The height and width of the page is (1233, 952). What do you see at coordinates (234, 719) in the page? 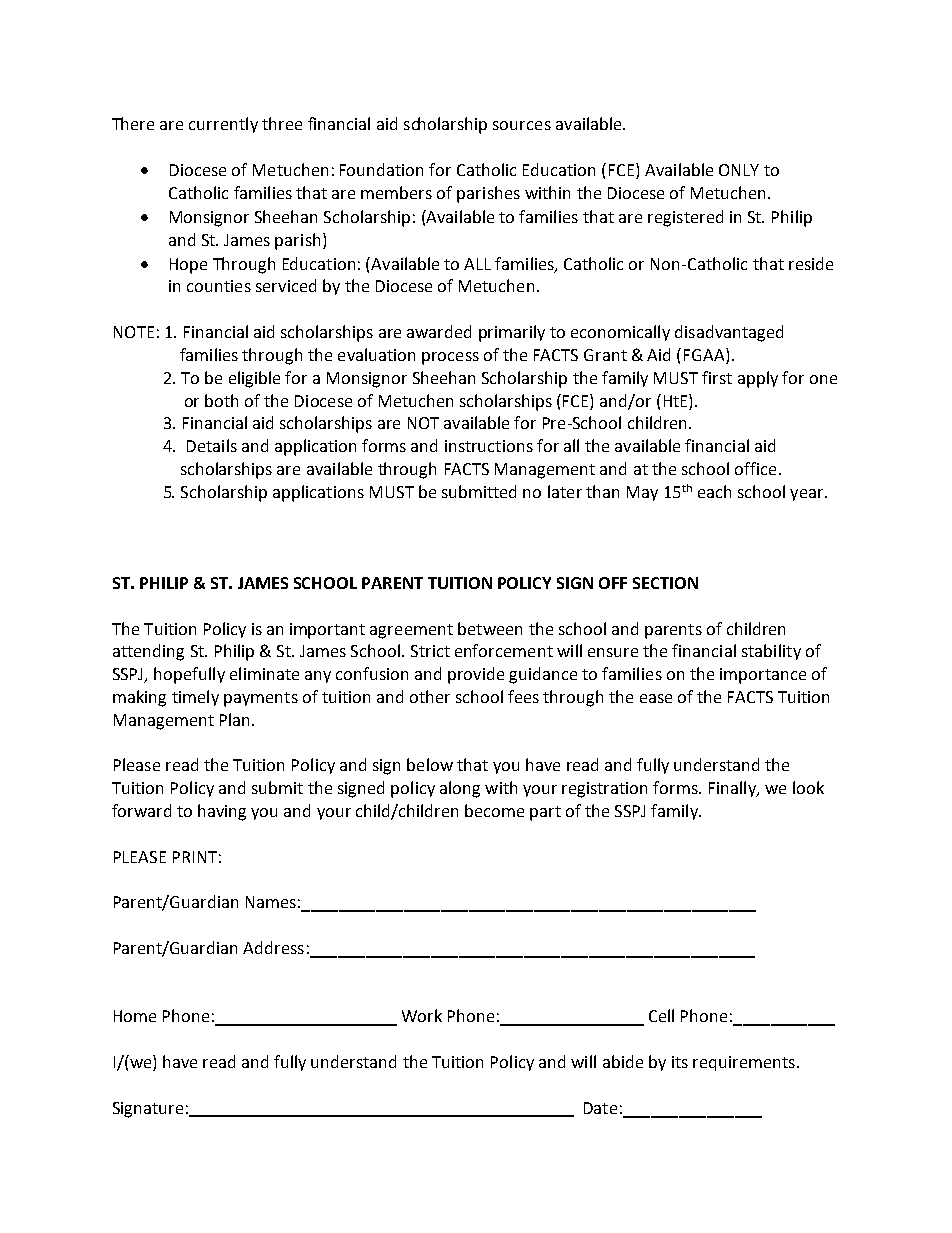
I see `Plan` at bounding box center [234, 719].
